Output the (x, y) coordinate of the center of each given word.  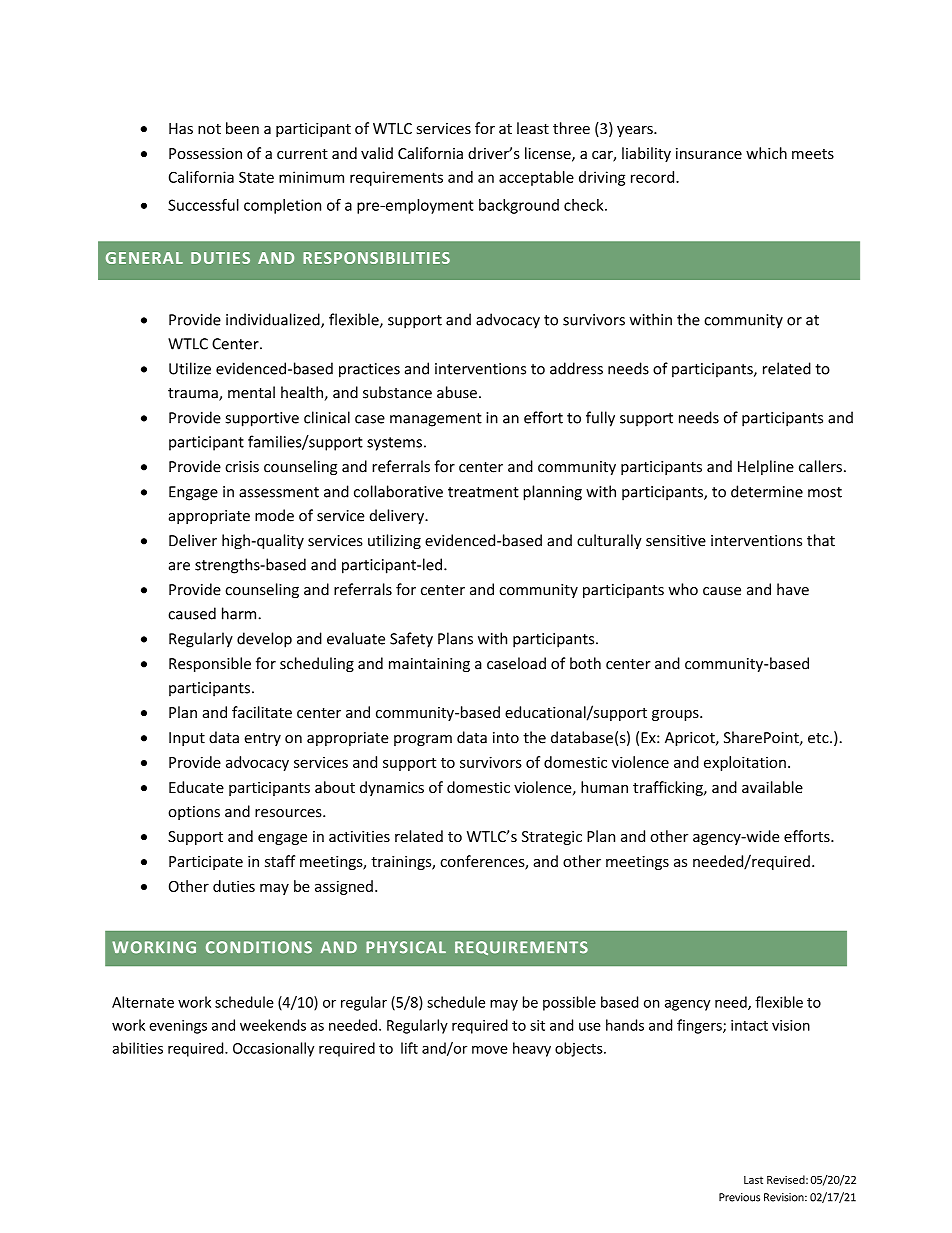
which (766, 153)
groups (676, 715)
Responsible (210, 664)
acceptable (536, 178)
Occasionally (273, 1049)
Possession (205, 153)
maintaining (429, 665)
